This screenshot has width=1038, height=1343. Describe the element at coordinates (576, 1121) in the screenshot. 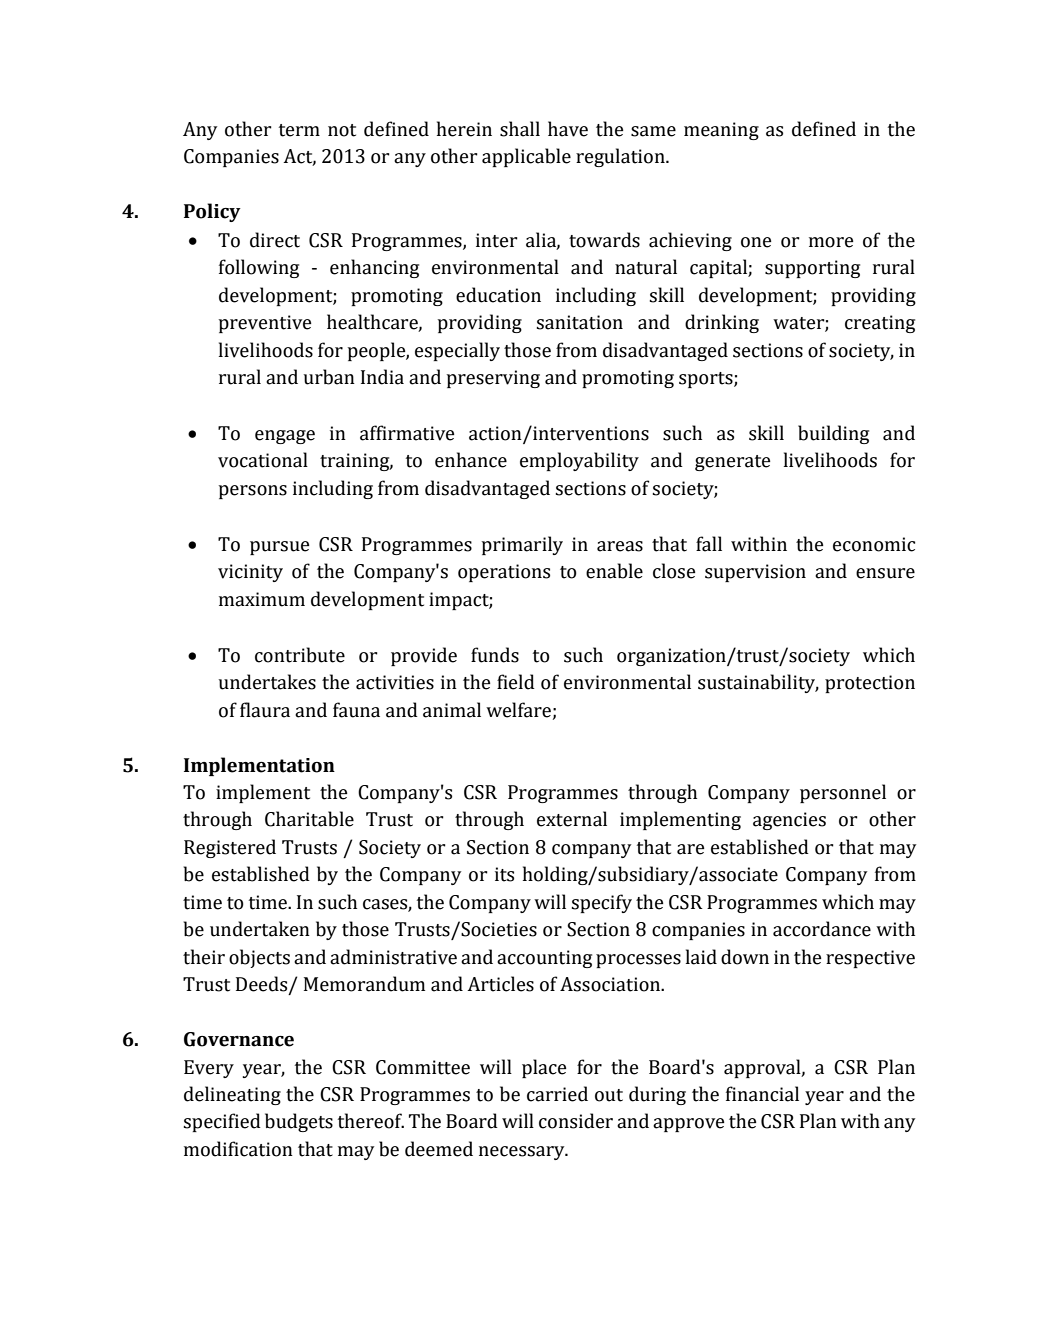

I see `consider` at that location.
